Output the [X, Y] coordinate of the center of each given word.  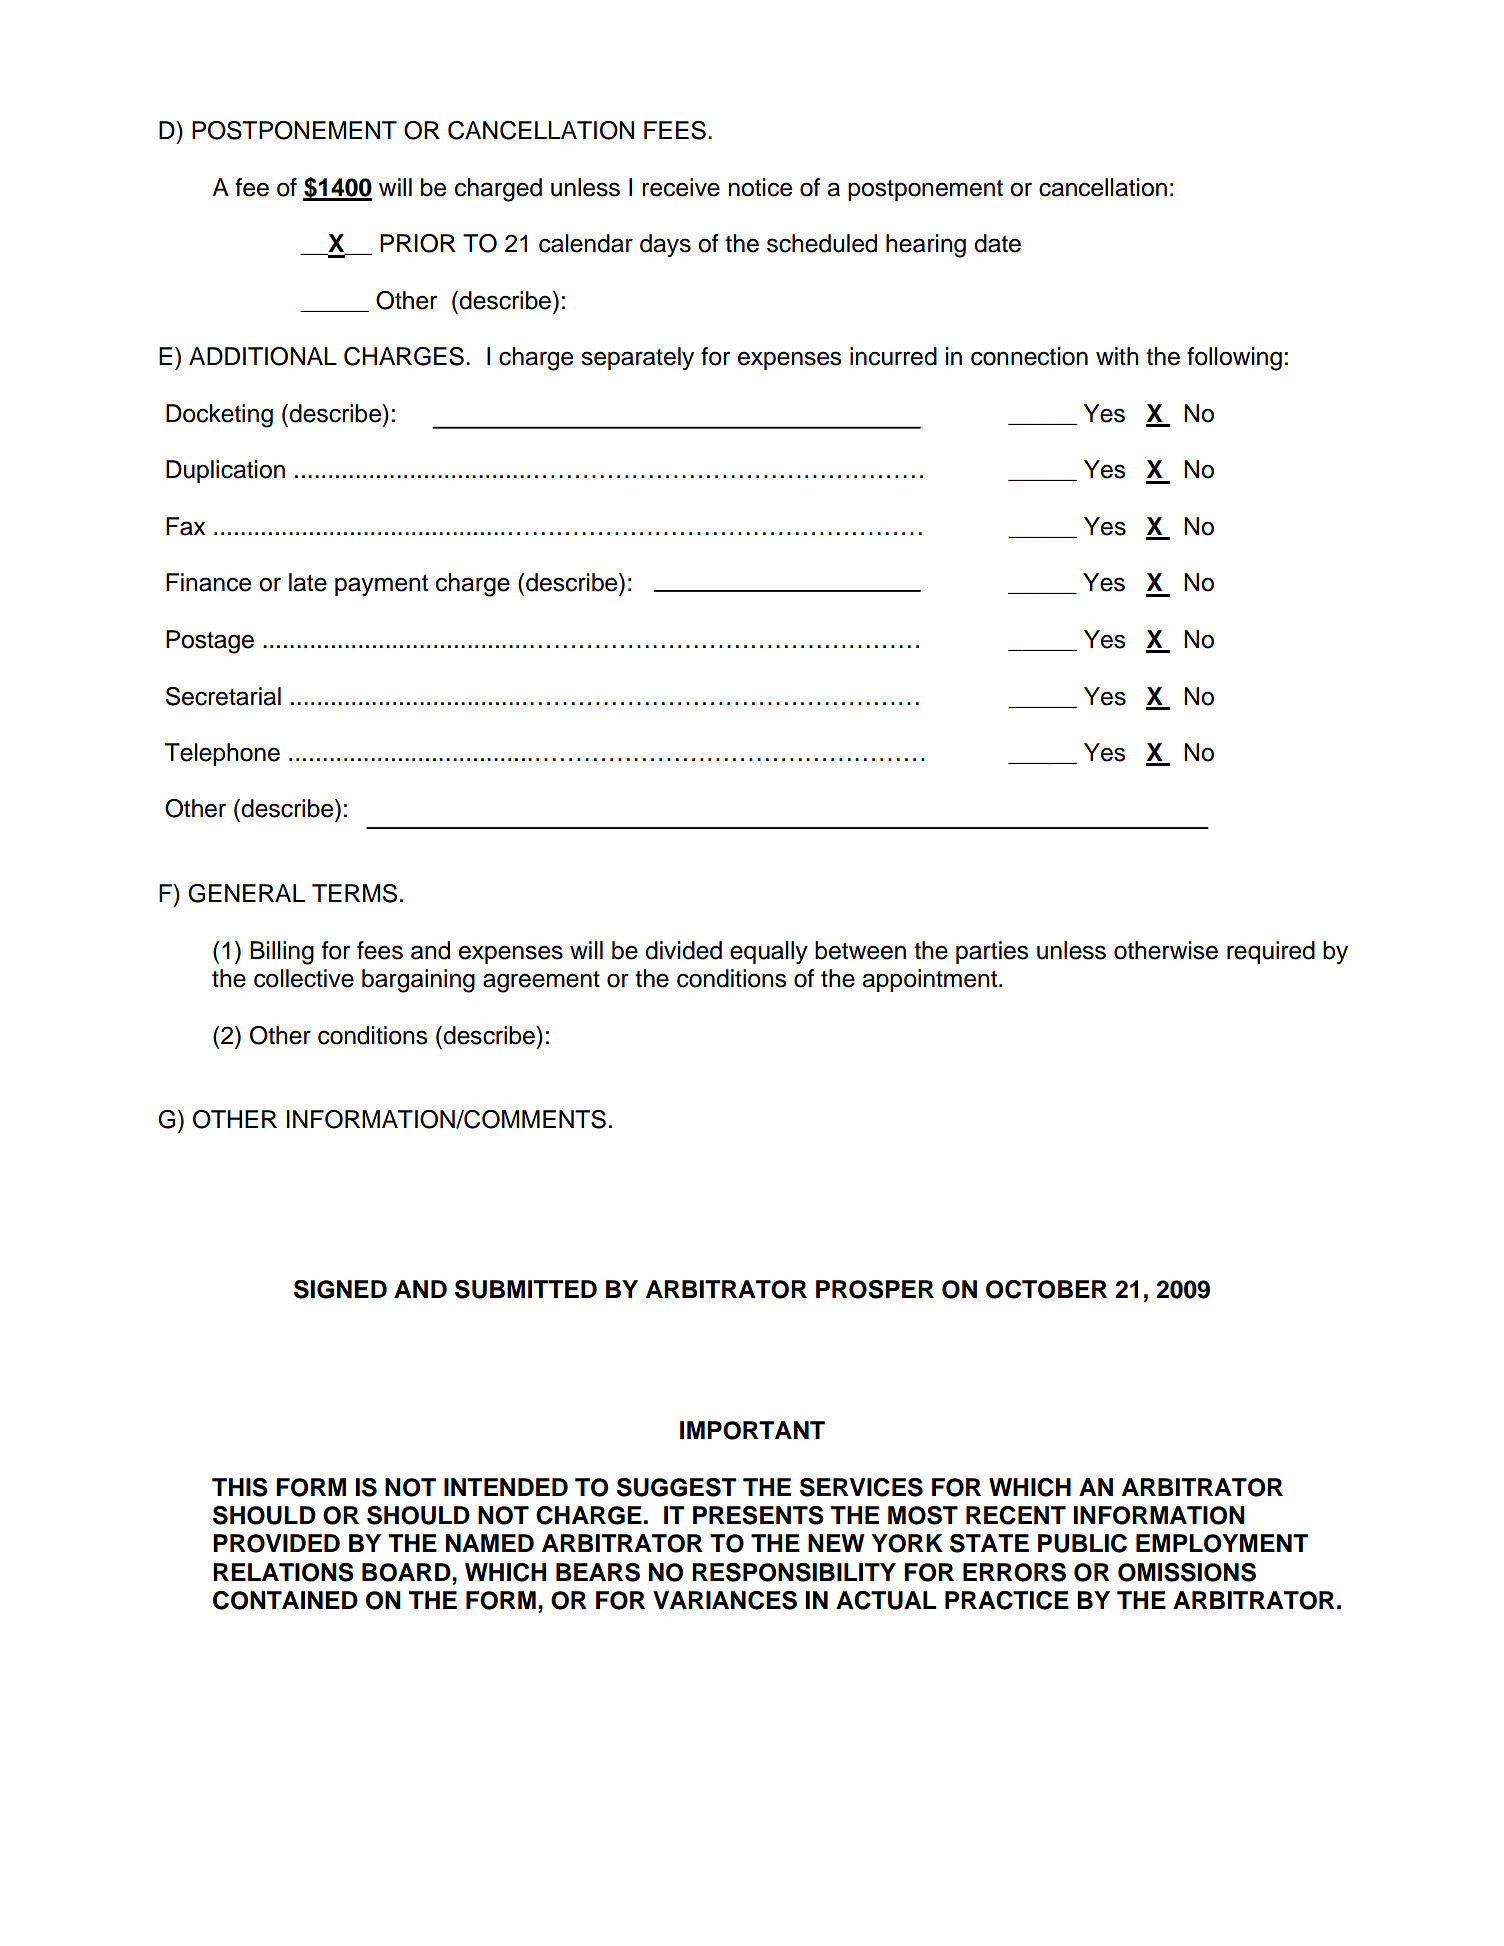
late [308, 582]
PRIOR [418, 243]
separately [637, 359]
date [997, 243]
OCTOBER [1046, 1289]
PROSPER [875, 1289]
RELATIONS [283, 1572]
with [1117, 356]
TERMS [354, 893]
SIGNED [340, 1289]
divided [683, 950]
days [665, 246]
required [1271, 952]
